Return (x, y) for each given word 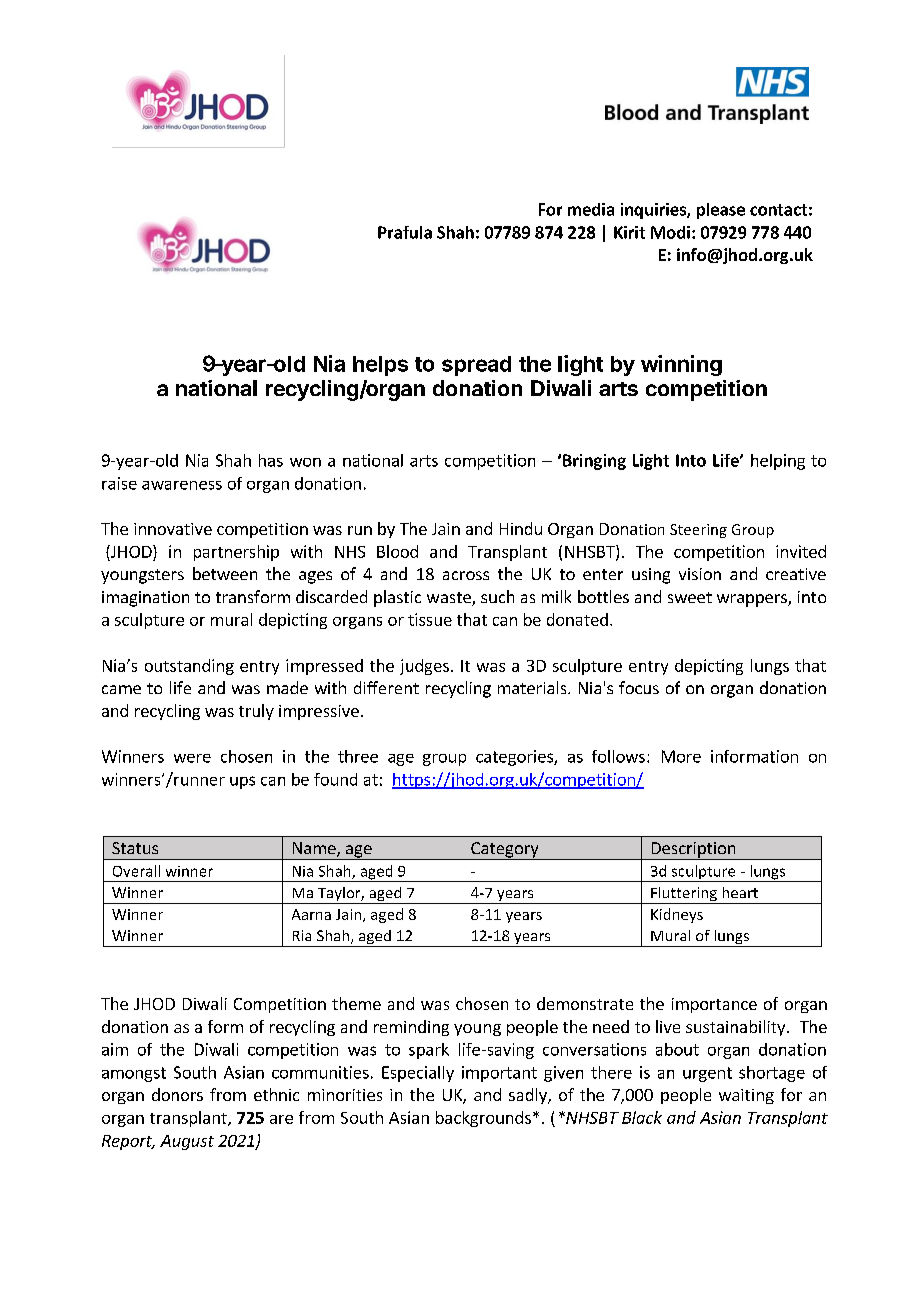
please (721, 211)
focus (639, 687)
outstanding (189, 667)
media (591, 209)
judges (424, 667)
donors (177, 1094)
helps (380, 366)
